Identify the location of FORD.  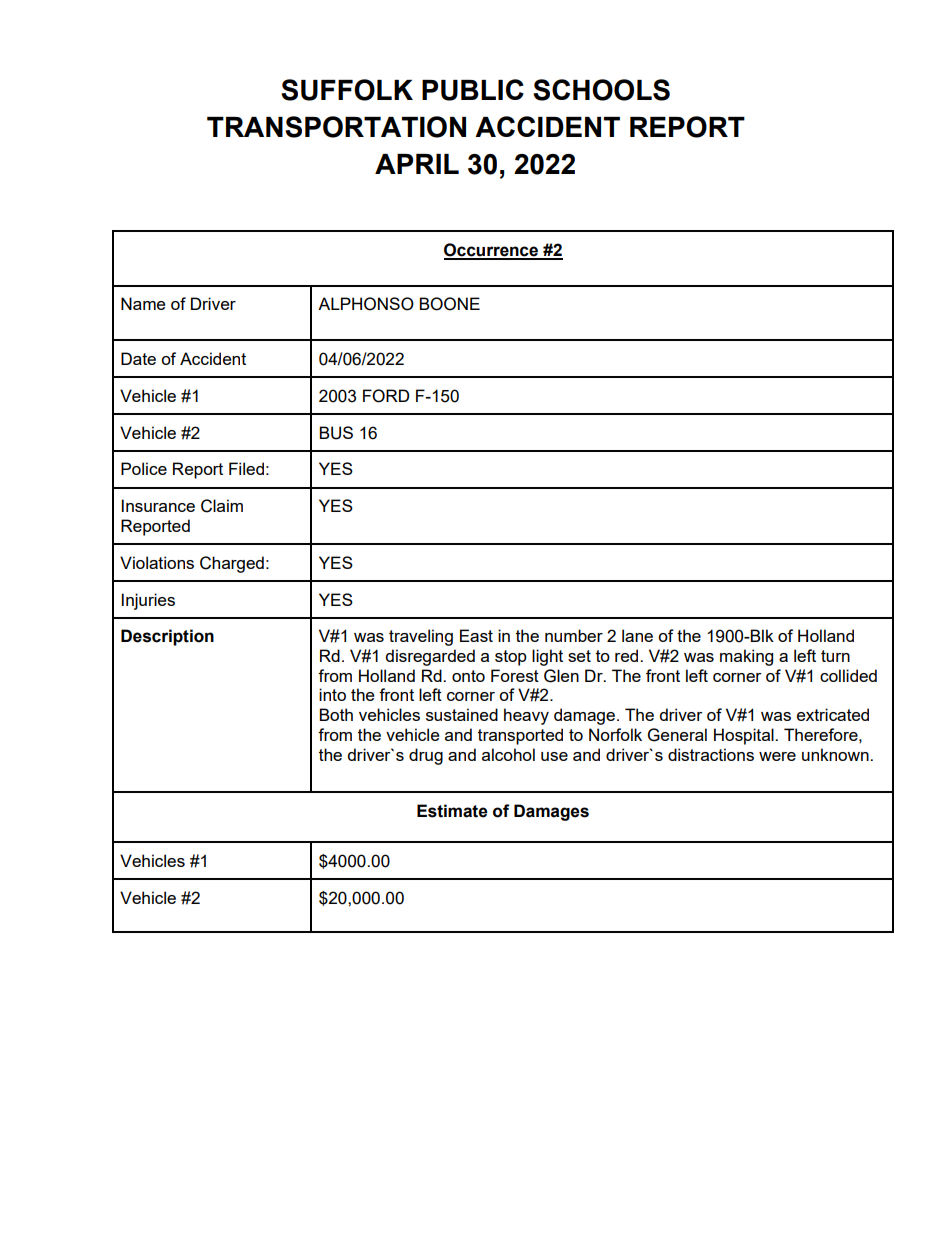
(386, 396).
